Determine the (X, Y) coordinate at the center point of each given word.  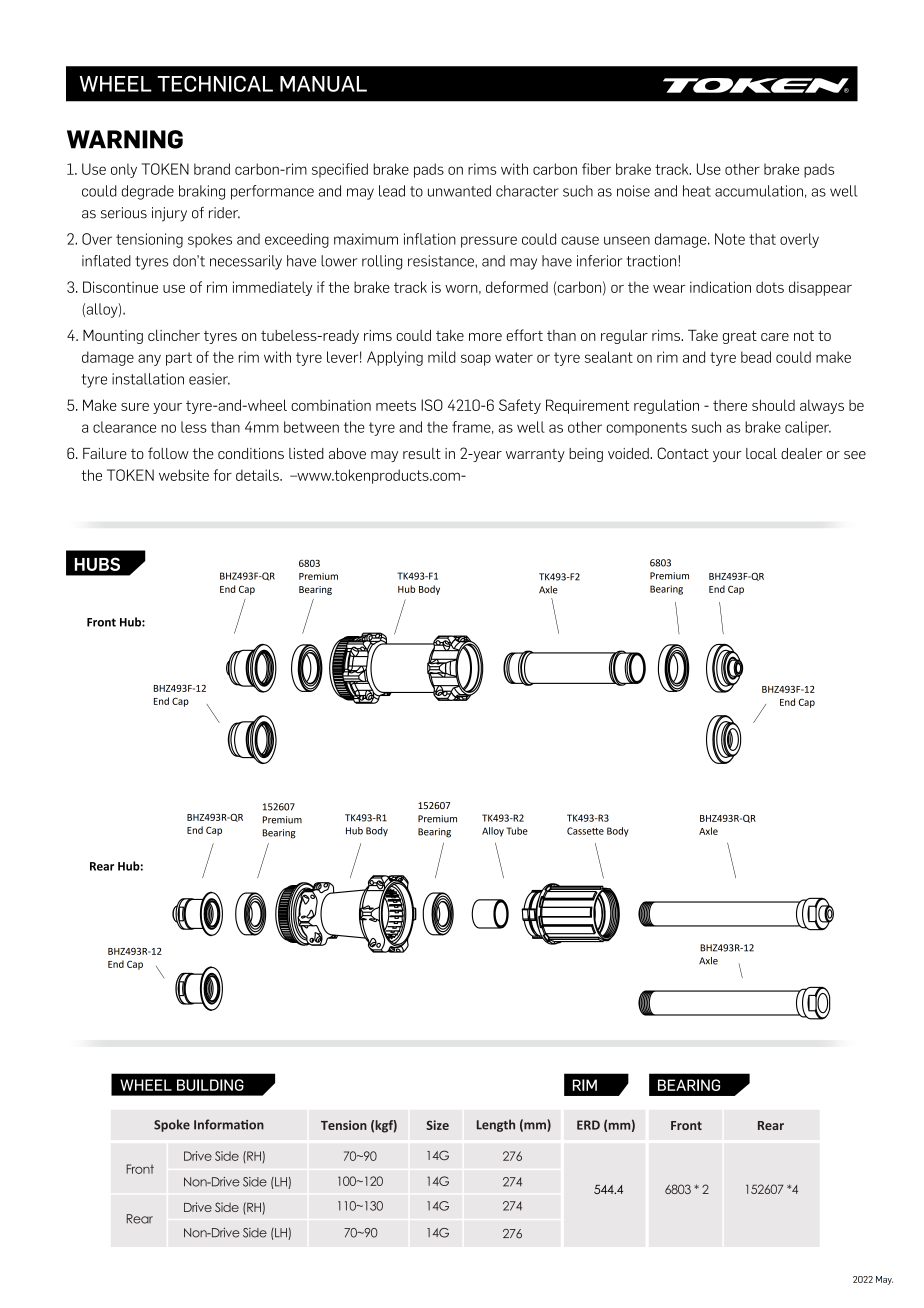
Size (437, 1125)
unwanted (459, 191)
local (761, 453)
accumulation (759, 191)
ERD (588, 1125)
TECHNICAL (215, 83)
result (422, 453)
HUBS (97, 564)
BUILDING (210, 1085)
